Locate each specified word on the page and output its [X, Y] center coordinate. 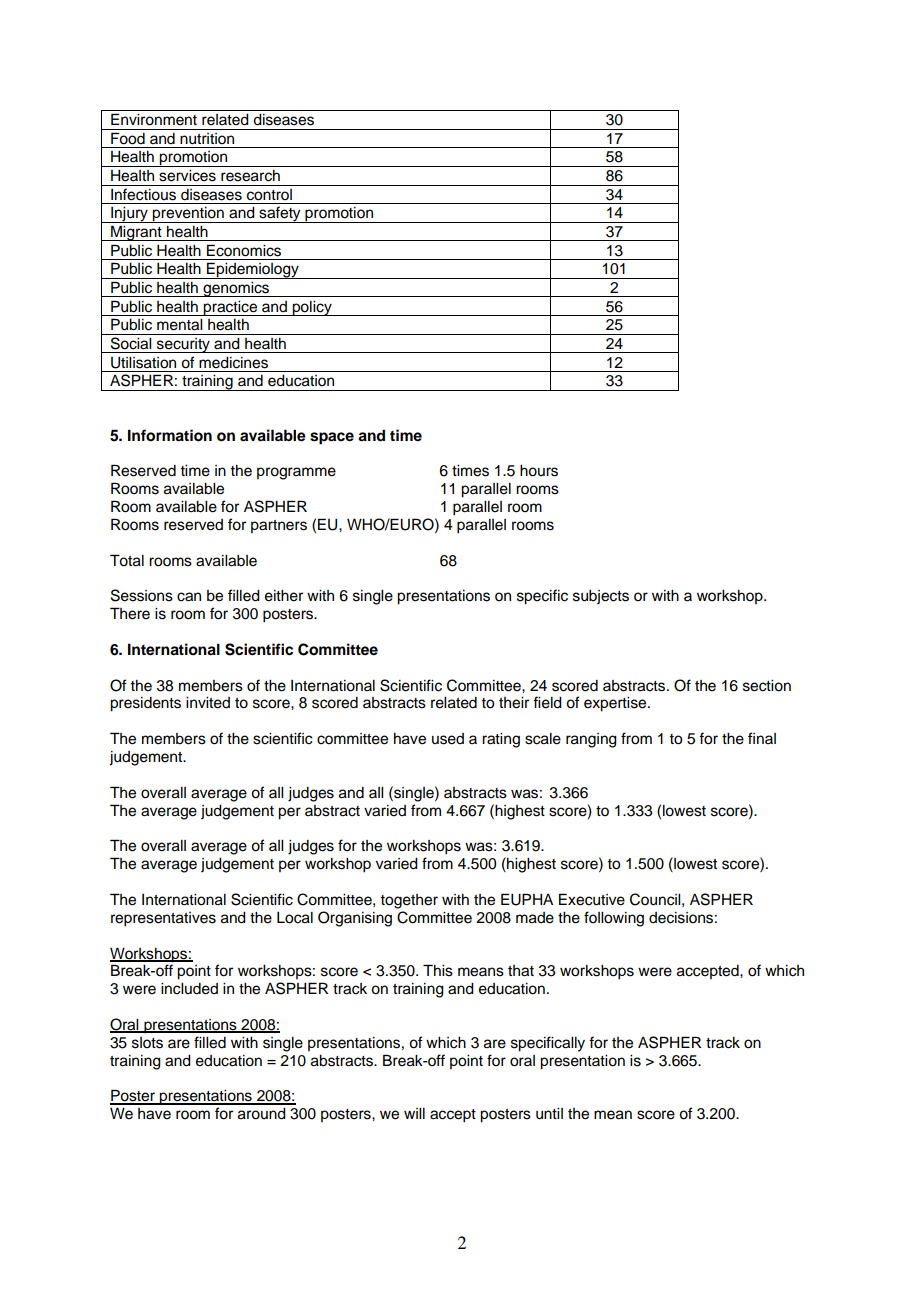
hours [539, 471]
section [767, 686]
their [514, 703]
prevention [188, 215]
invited [208, 703]
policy [312, 308]
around [262, 1114]
